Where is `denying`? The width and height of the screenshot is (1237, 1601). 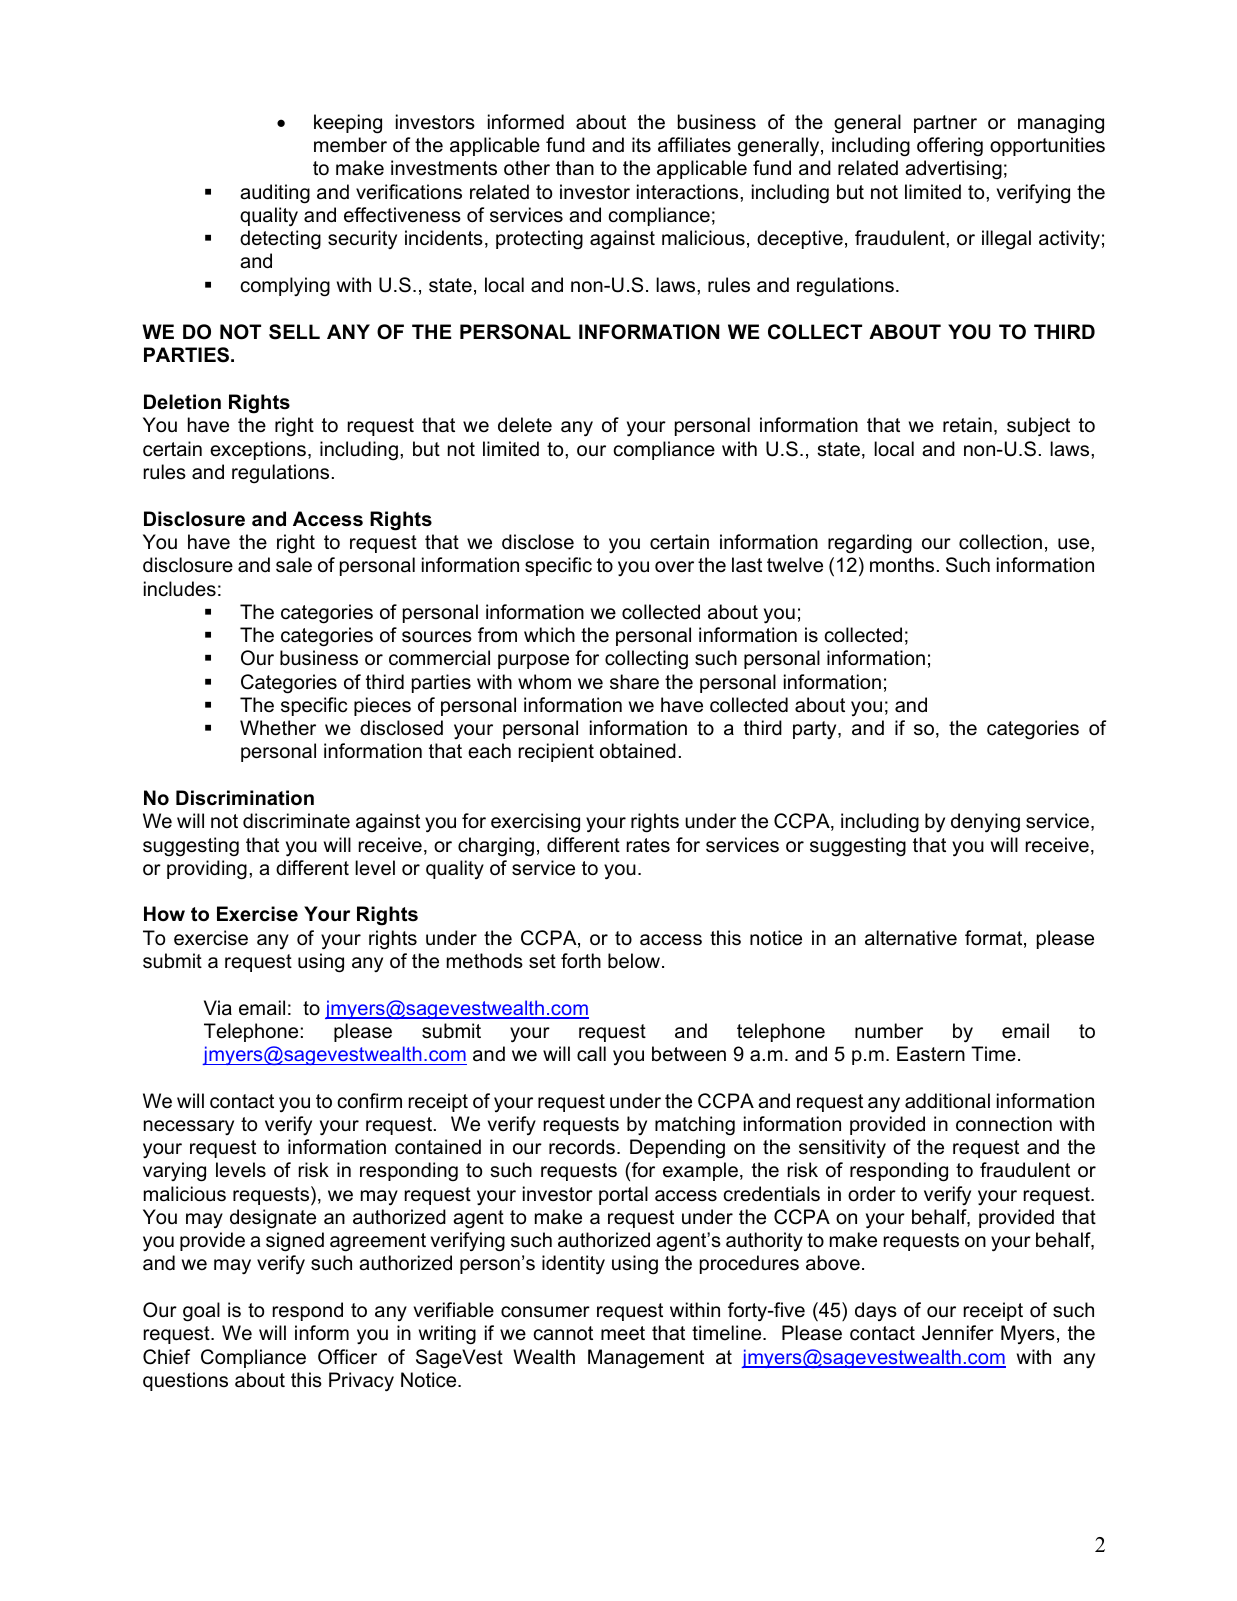
denying is located at coordinates (985, 823).
